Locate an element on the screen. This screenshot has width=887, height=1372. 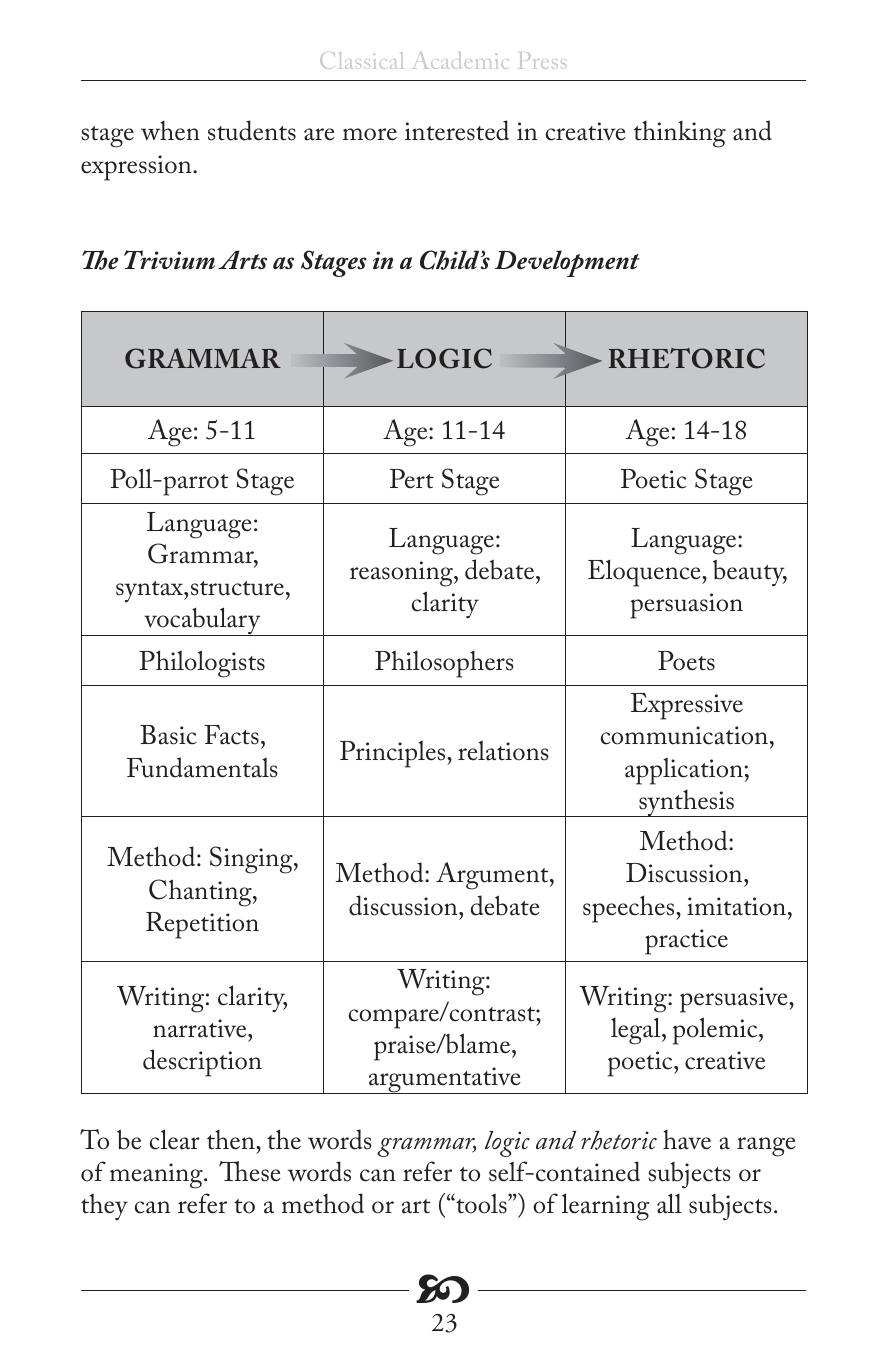
synthesis is located at coordinates (686, 803).
